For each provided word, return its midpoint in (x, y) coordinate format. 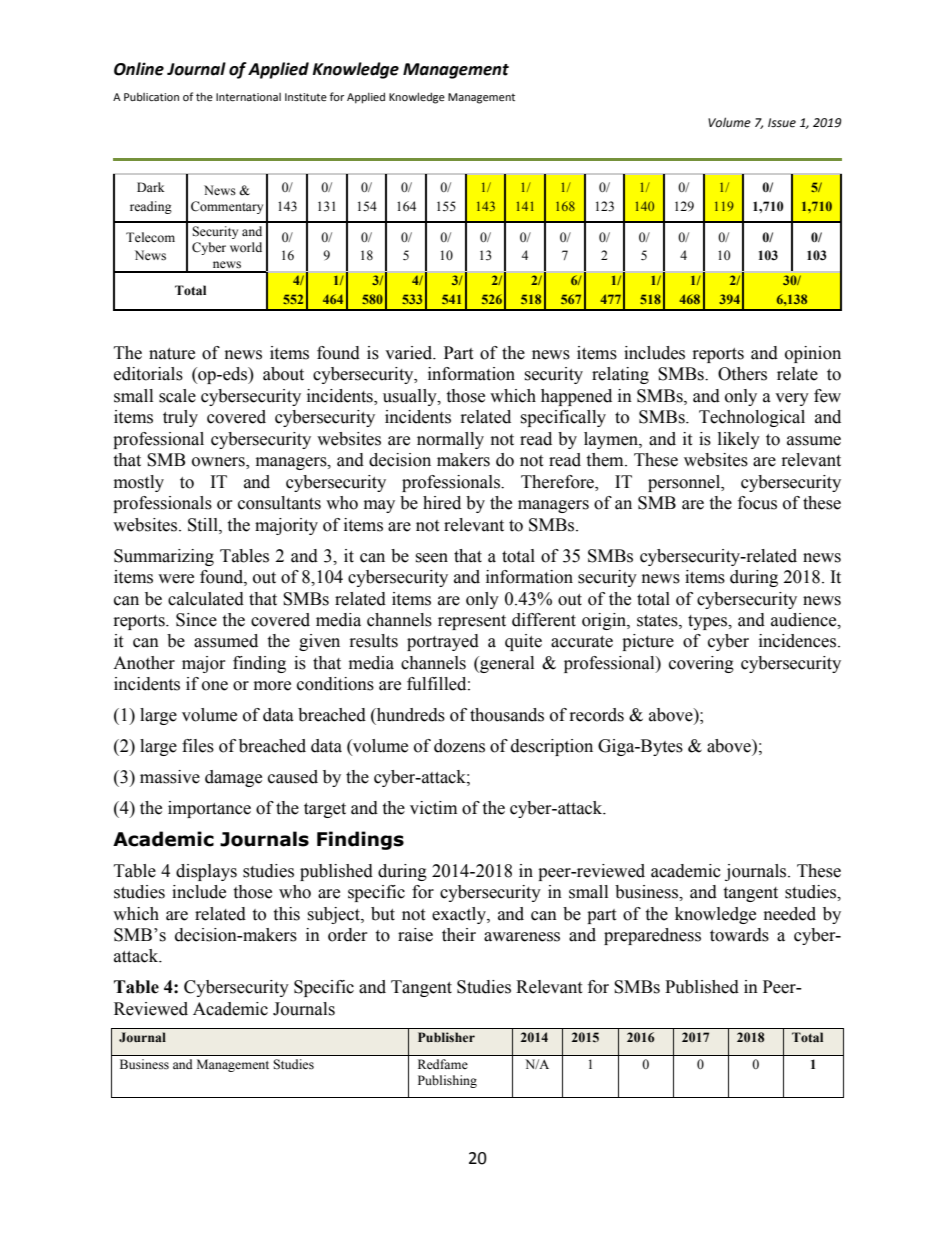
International (248, 97)
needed (790, 914)
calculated (206, 599)
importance (209, 809)
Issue (782, 123)
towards (739, 935)
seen (431, 558)
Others (742, 374)
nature (172, 354)
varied (410, 353)
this (286, 914)
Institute (306, 97)
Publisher (446, 1037)
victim (433, 808)
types (708, 622)
